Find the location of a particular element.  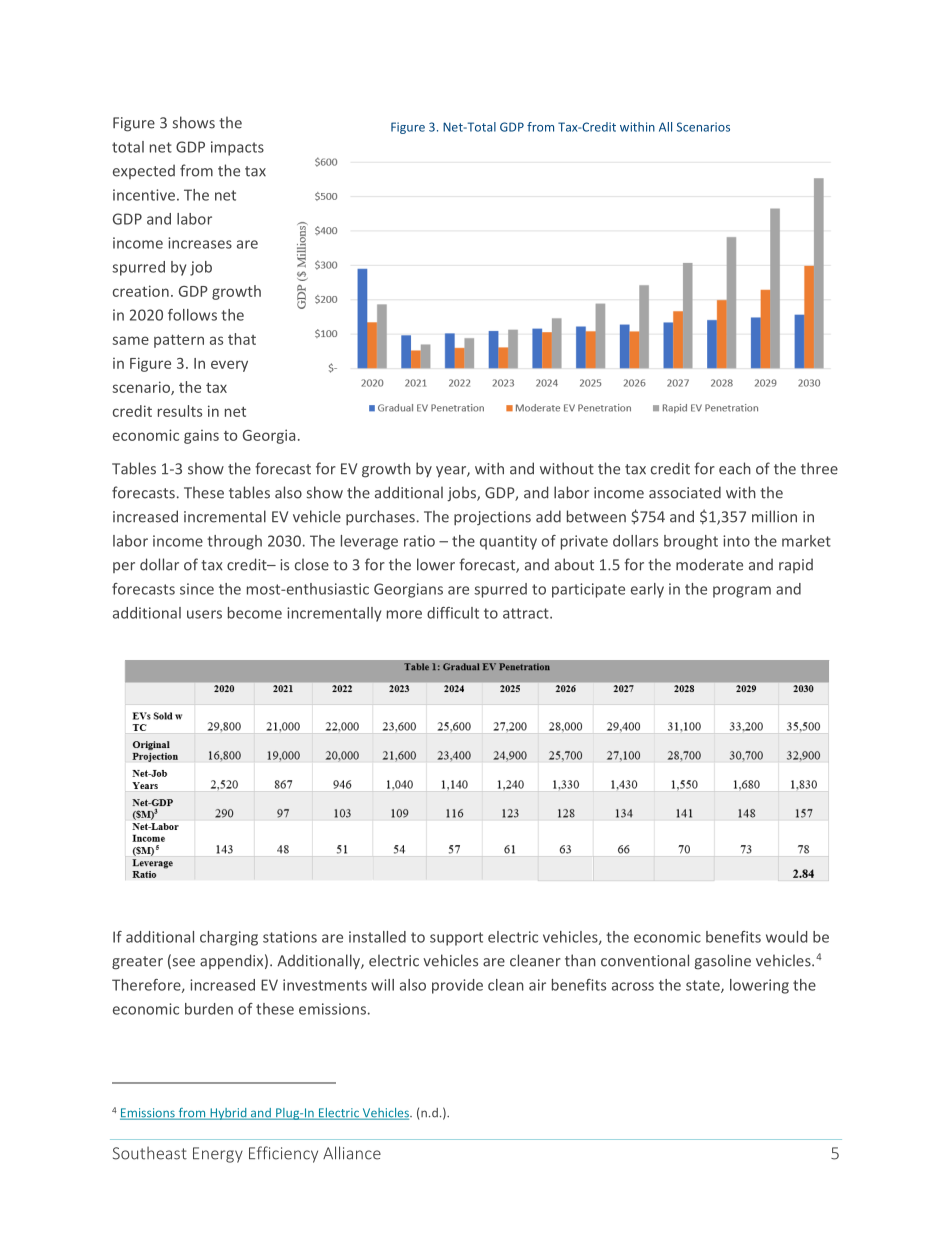

Hybrid is located at coordinates (228, 1114).
